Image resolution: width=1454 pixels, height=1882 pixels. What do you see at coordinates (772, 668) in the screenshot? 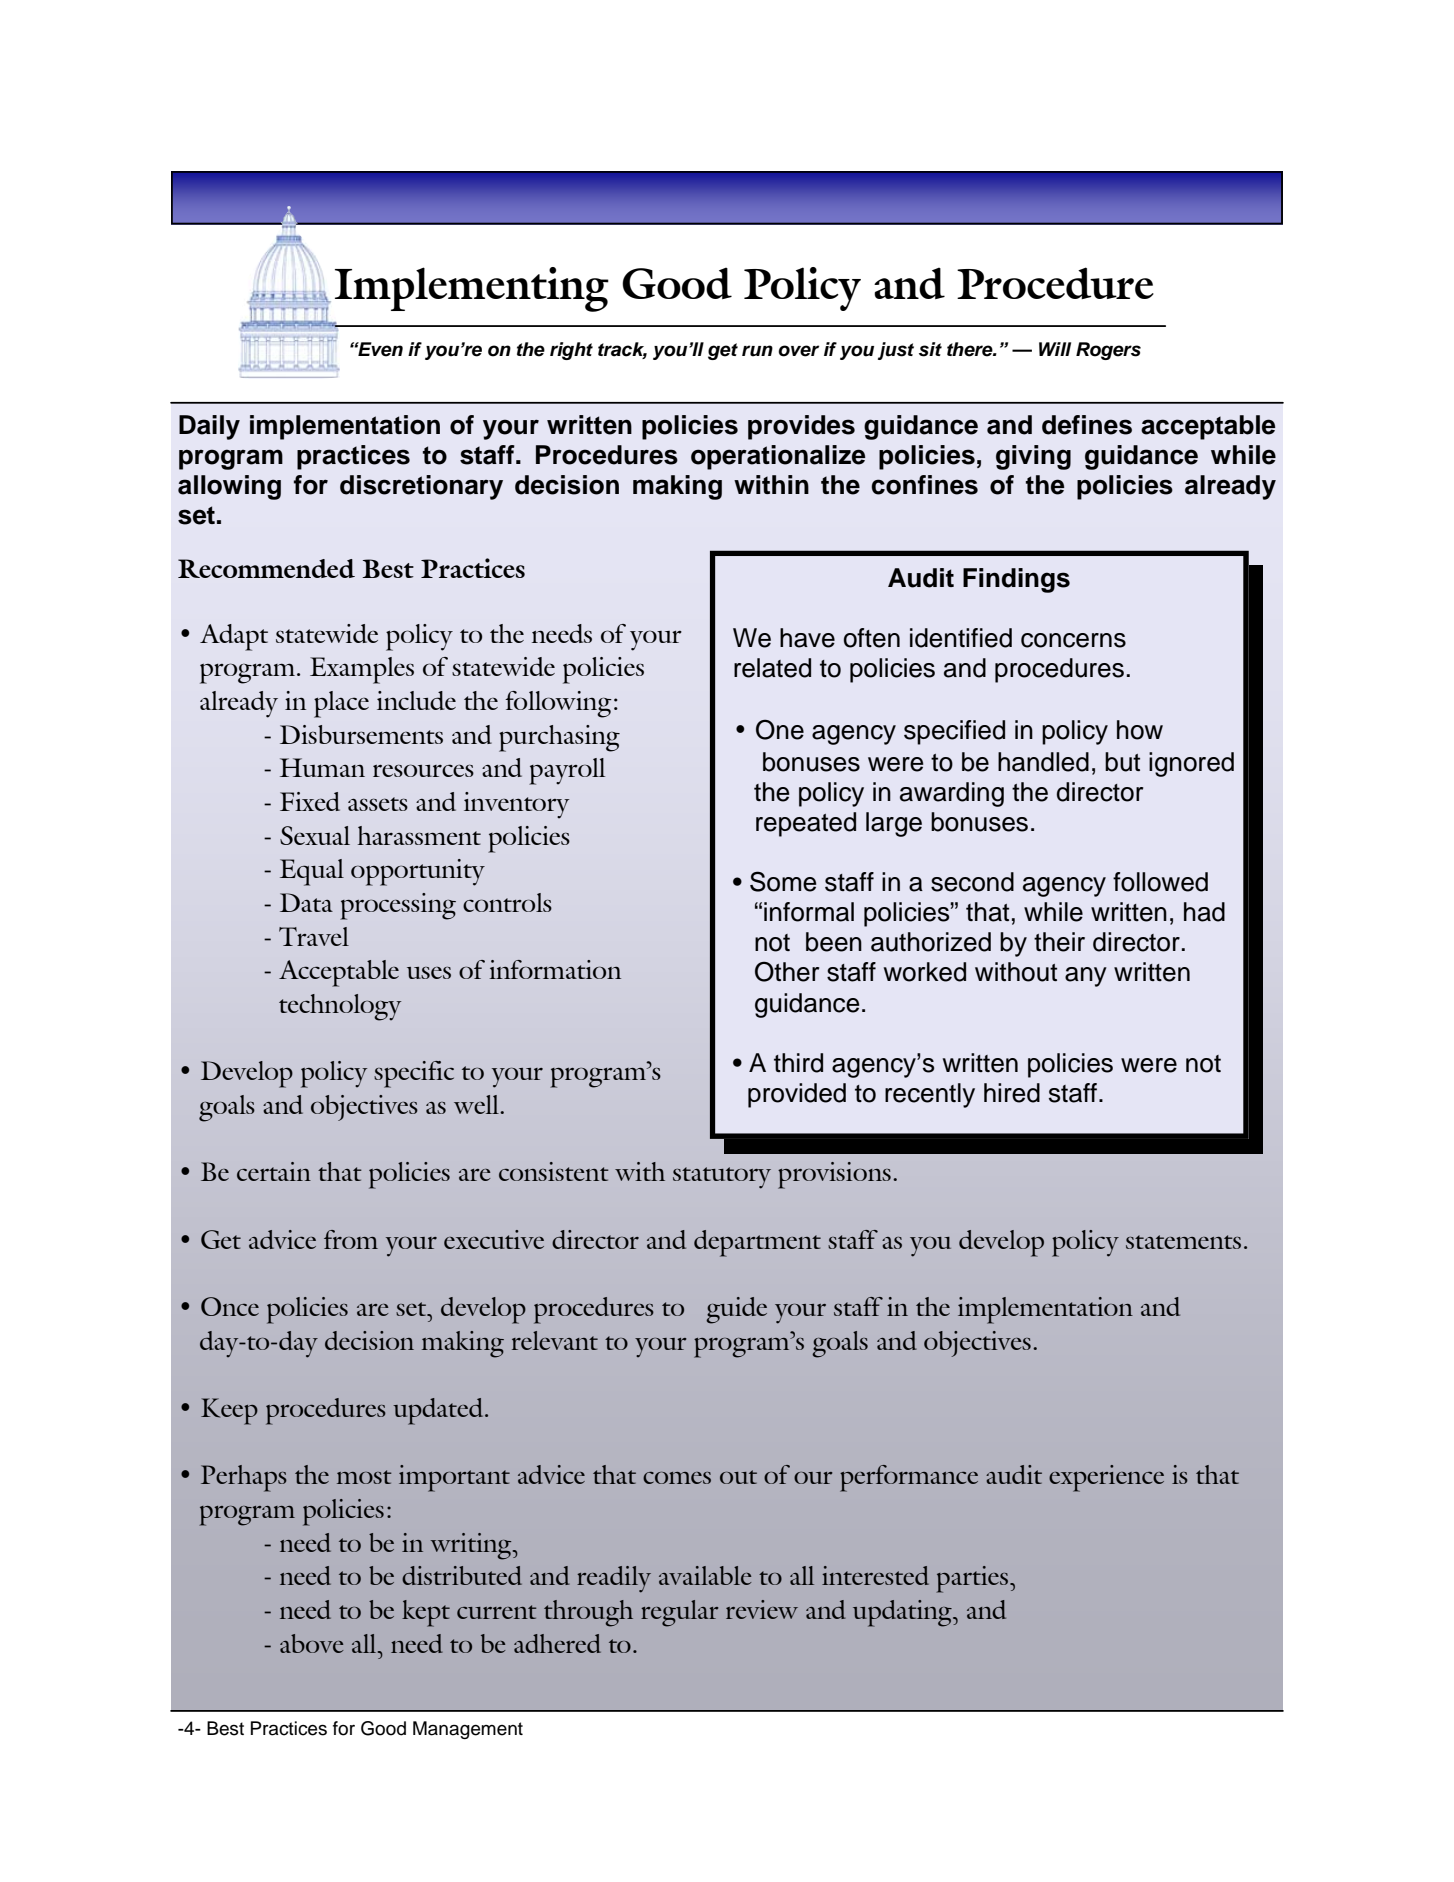
I see `related` at bounding box center [772, 668].
